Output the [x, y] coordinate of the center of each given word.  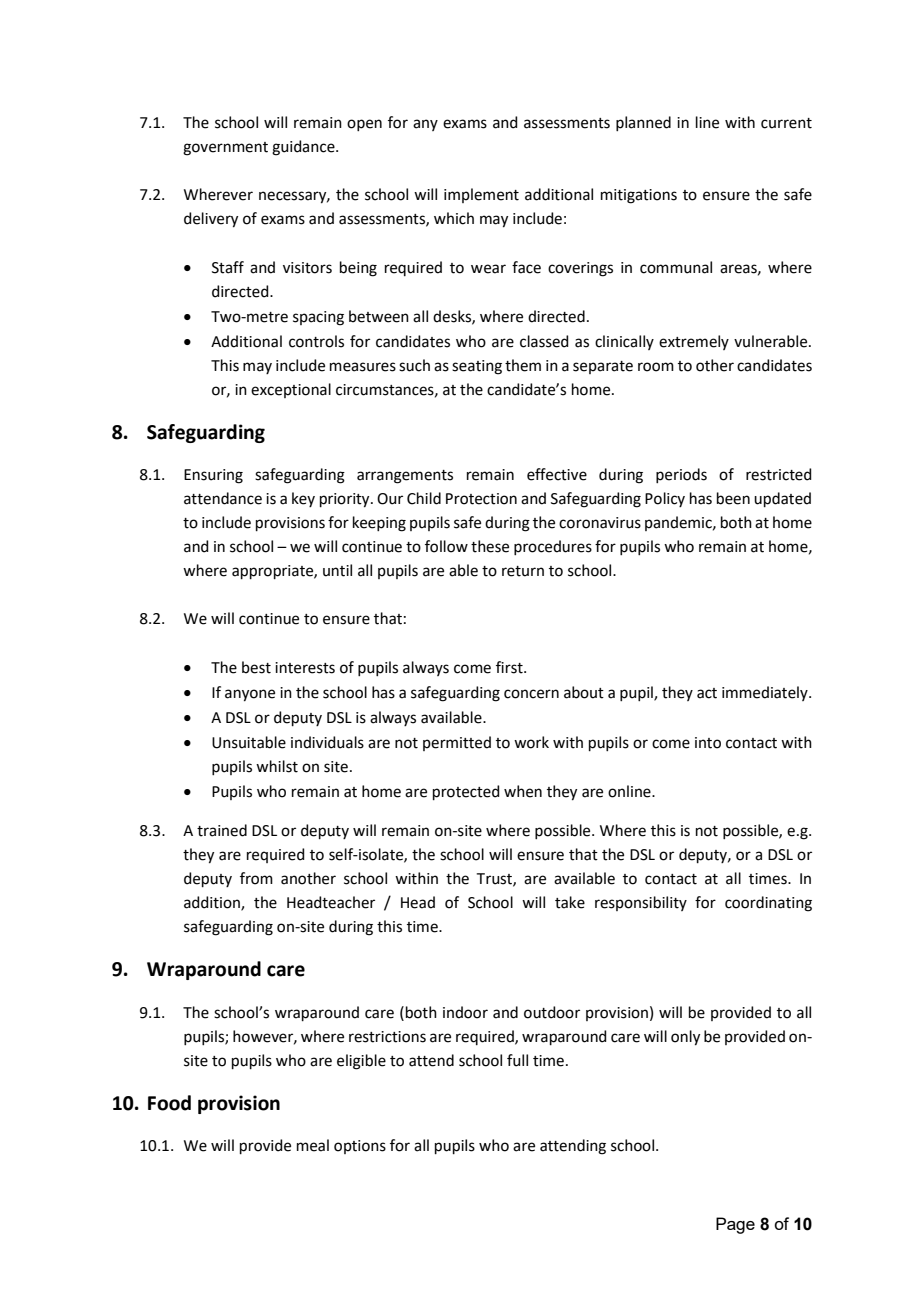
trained [222, 830]
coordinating [768, 904]
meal [313, 1145]
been [733, 498]
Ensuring [213, 476]
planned [643, 123]
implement [481, 195]
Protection [481, 499]
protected [466, 792]
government [225, 149]
